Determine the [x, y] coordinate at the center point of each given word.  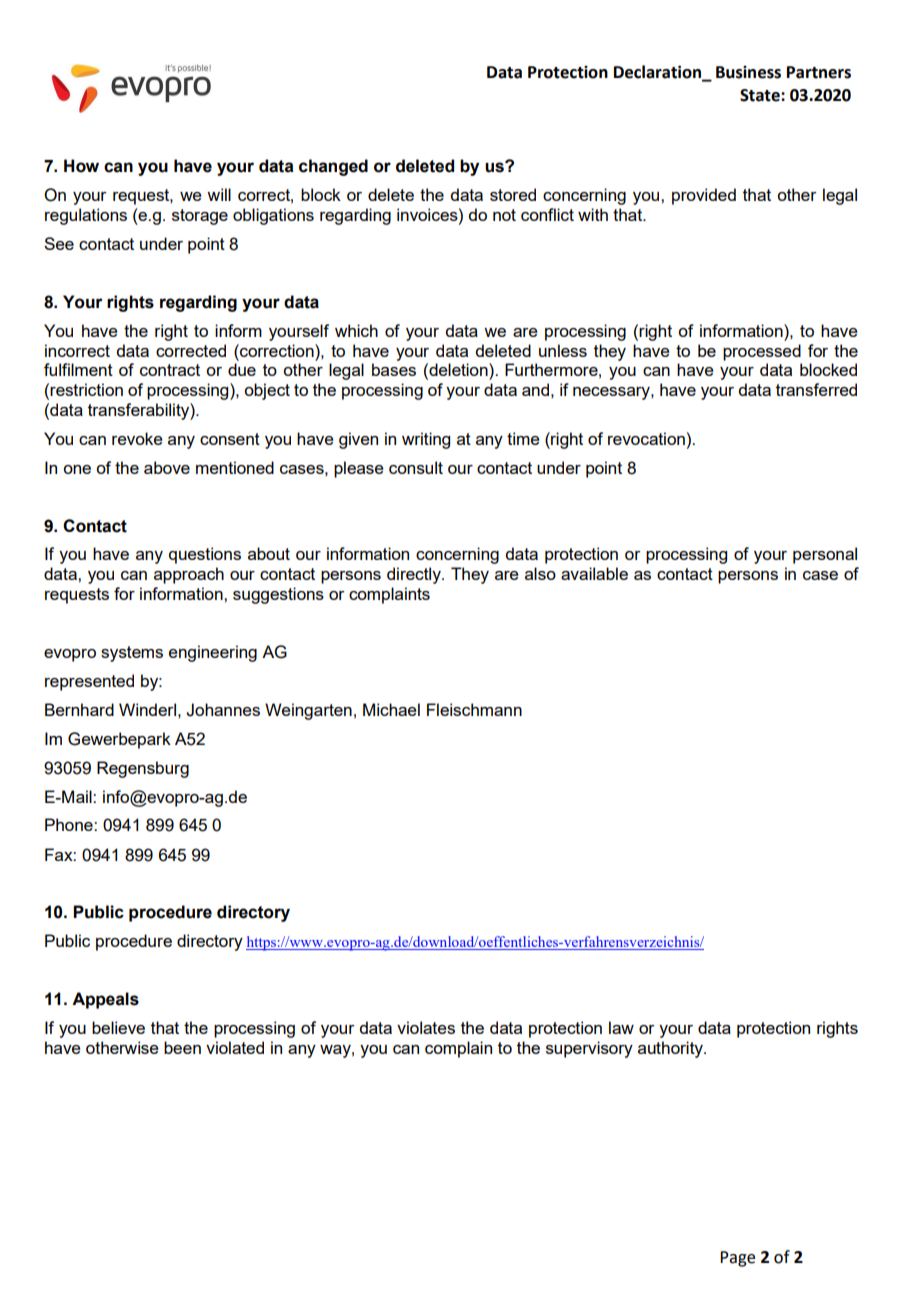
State [761, 95]
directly [415, 575]
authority [671, 1049]
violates [426, 1027]
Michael [391, 709]
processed [762, 352]
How [81, 166]
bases [394, 369]
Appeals [105, 1000]
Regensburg [143, 769]
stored [513, 194]
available [594, 573]
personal [825, 555]
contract [170, 370]
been [182, 1047]
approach [189, 575]
